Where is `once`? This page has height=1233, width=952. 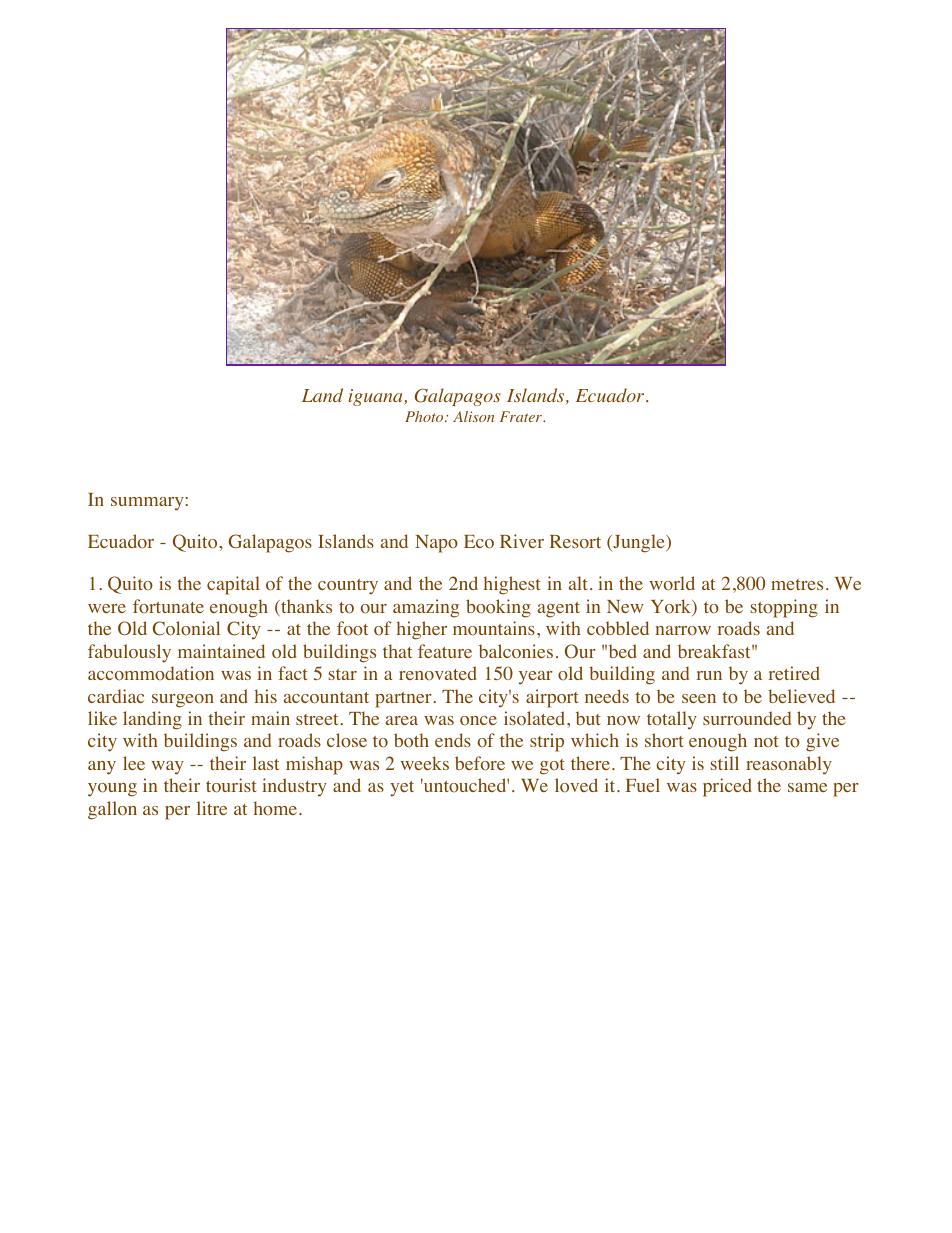
once is located at coordinates (478, 721).
